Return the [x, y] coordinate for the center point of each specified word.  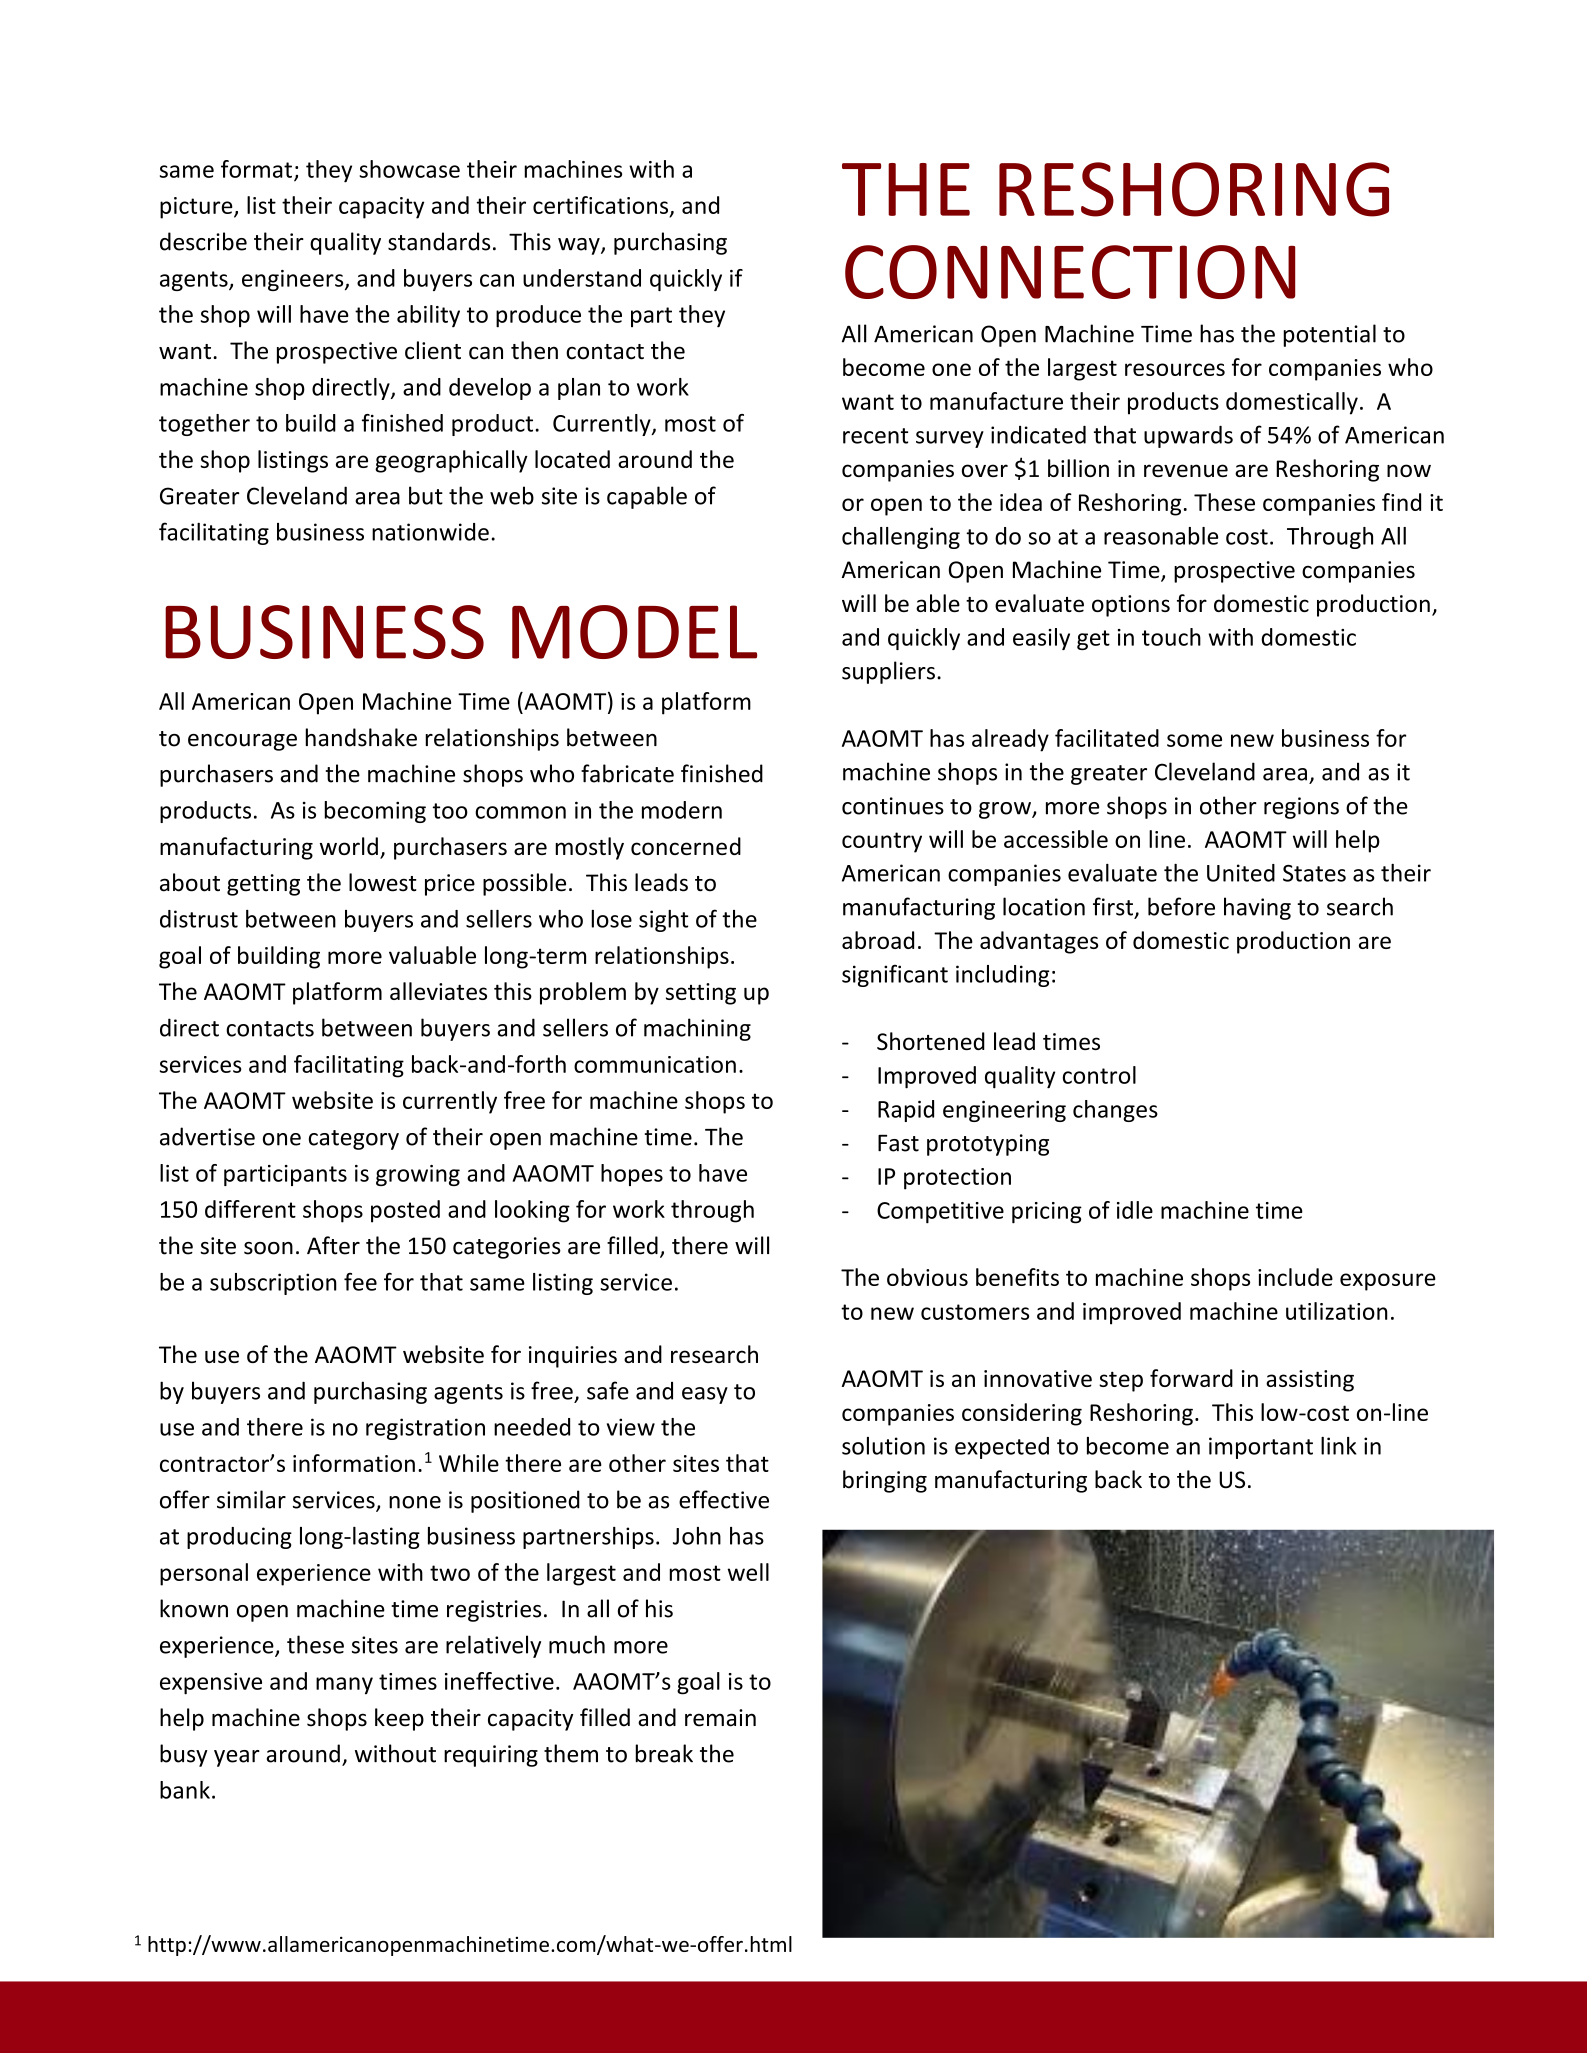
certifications [602, 206]
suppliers [888, 672]
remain [720, 1718]
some [1194, 740]
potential [1329, 335]
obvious [927, 1277]
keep [399, 1719]
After [333, 1245]
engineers [294, 280]
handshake [361, 737]
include [1295, 1277]
